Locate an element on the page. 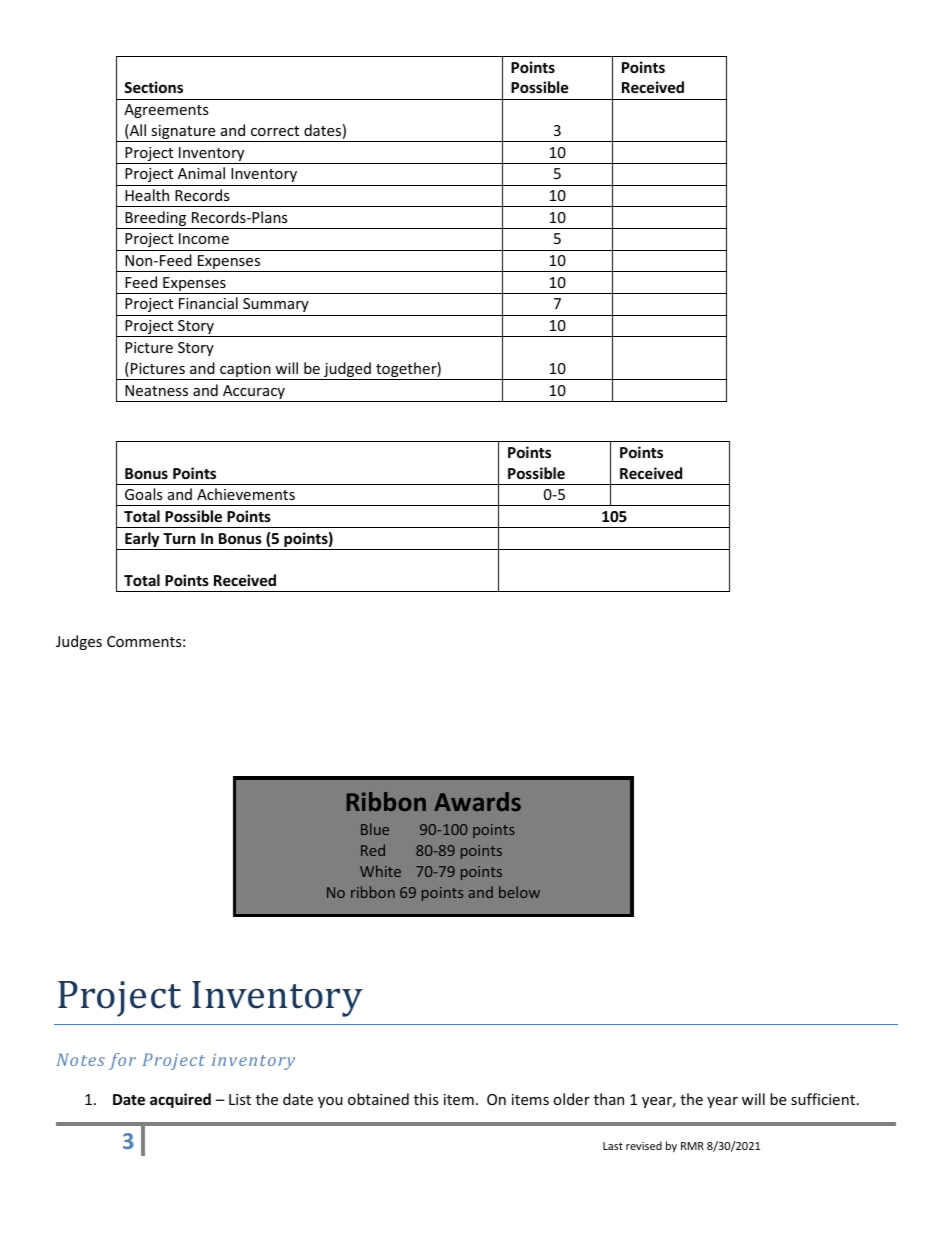 The image size is (952, 1233). correct is located at coordinates (275, 131).
